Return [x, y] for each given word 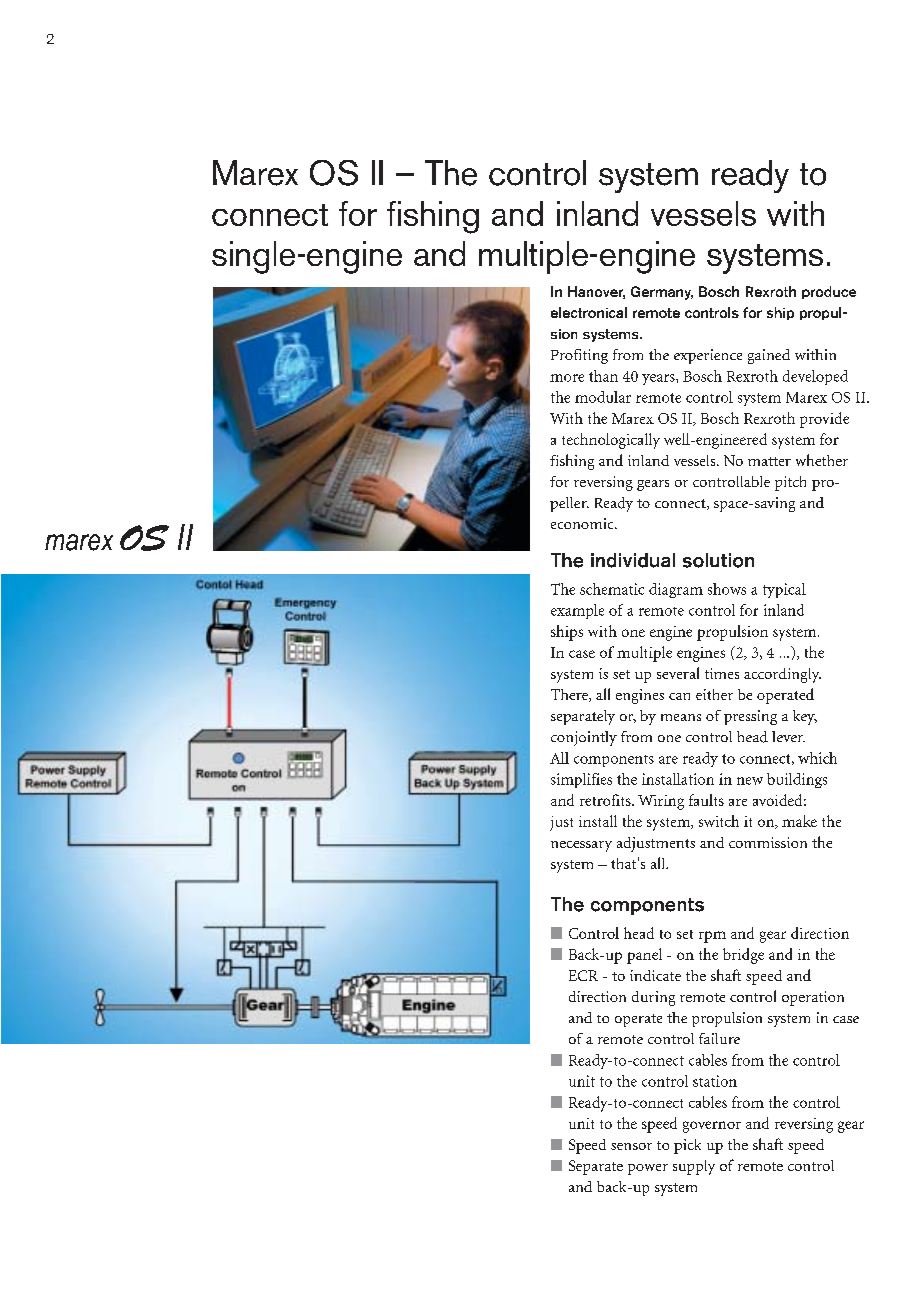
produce [829, 292]
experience [708, 356]
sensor [631, 1146]
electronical [589, 312]
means [681, 717]
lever [788, 736]
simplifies [581, 780]
